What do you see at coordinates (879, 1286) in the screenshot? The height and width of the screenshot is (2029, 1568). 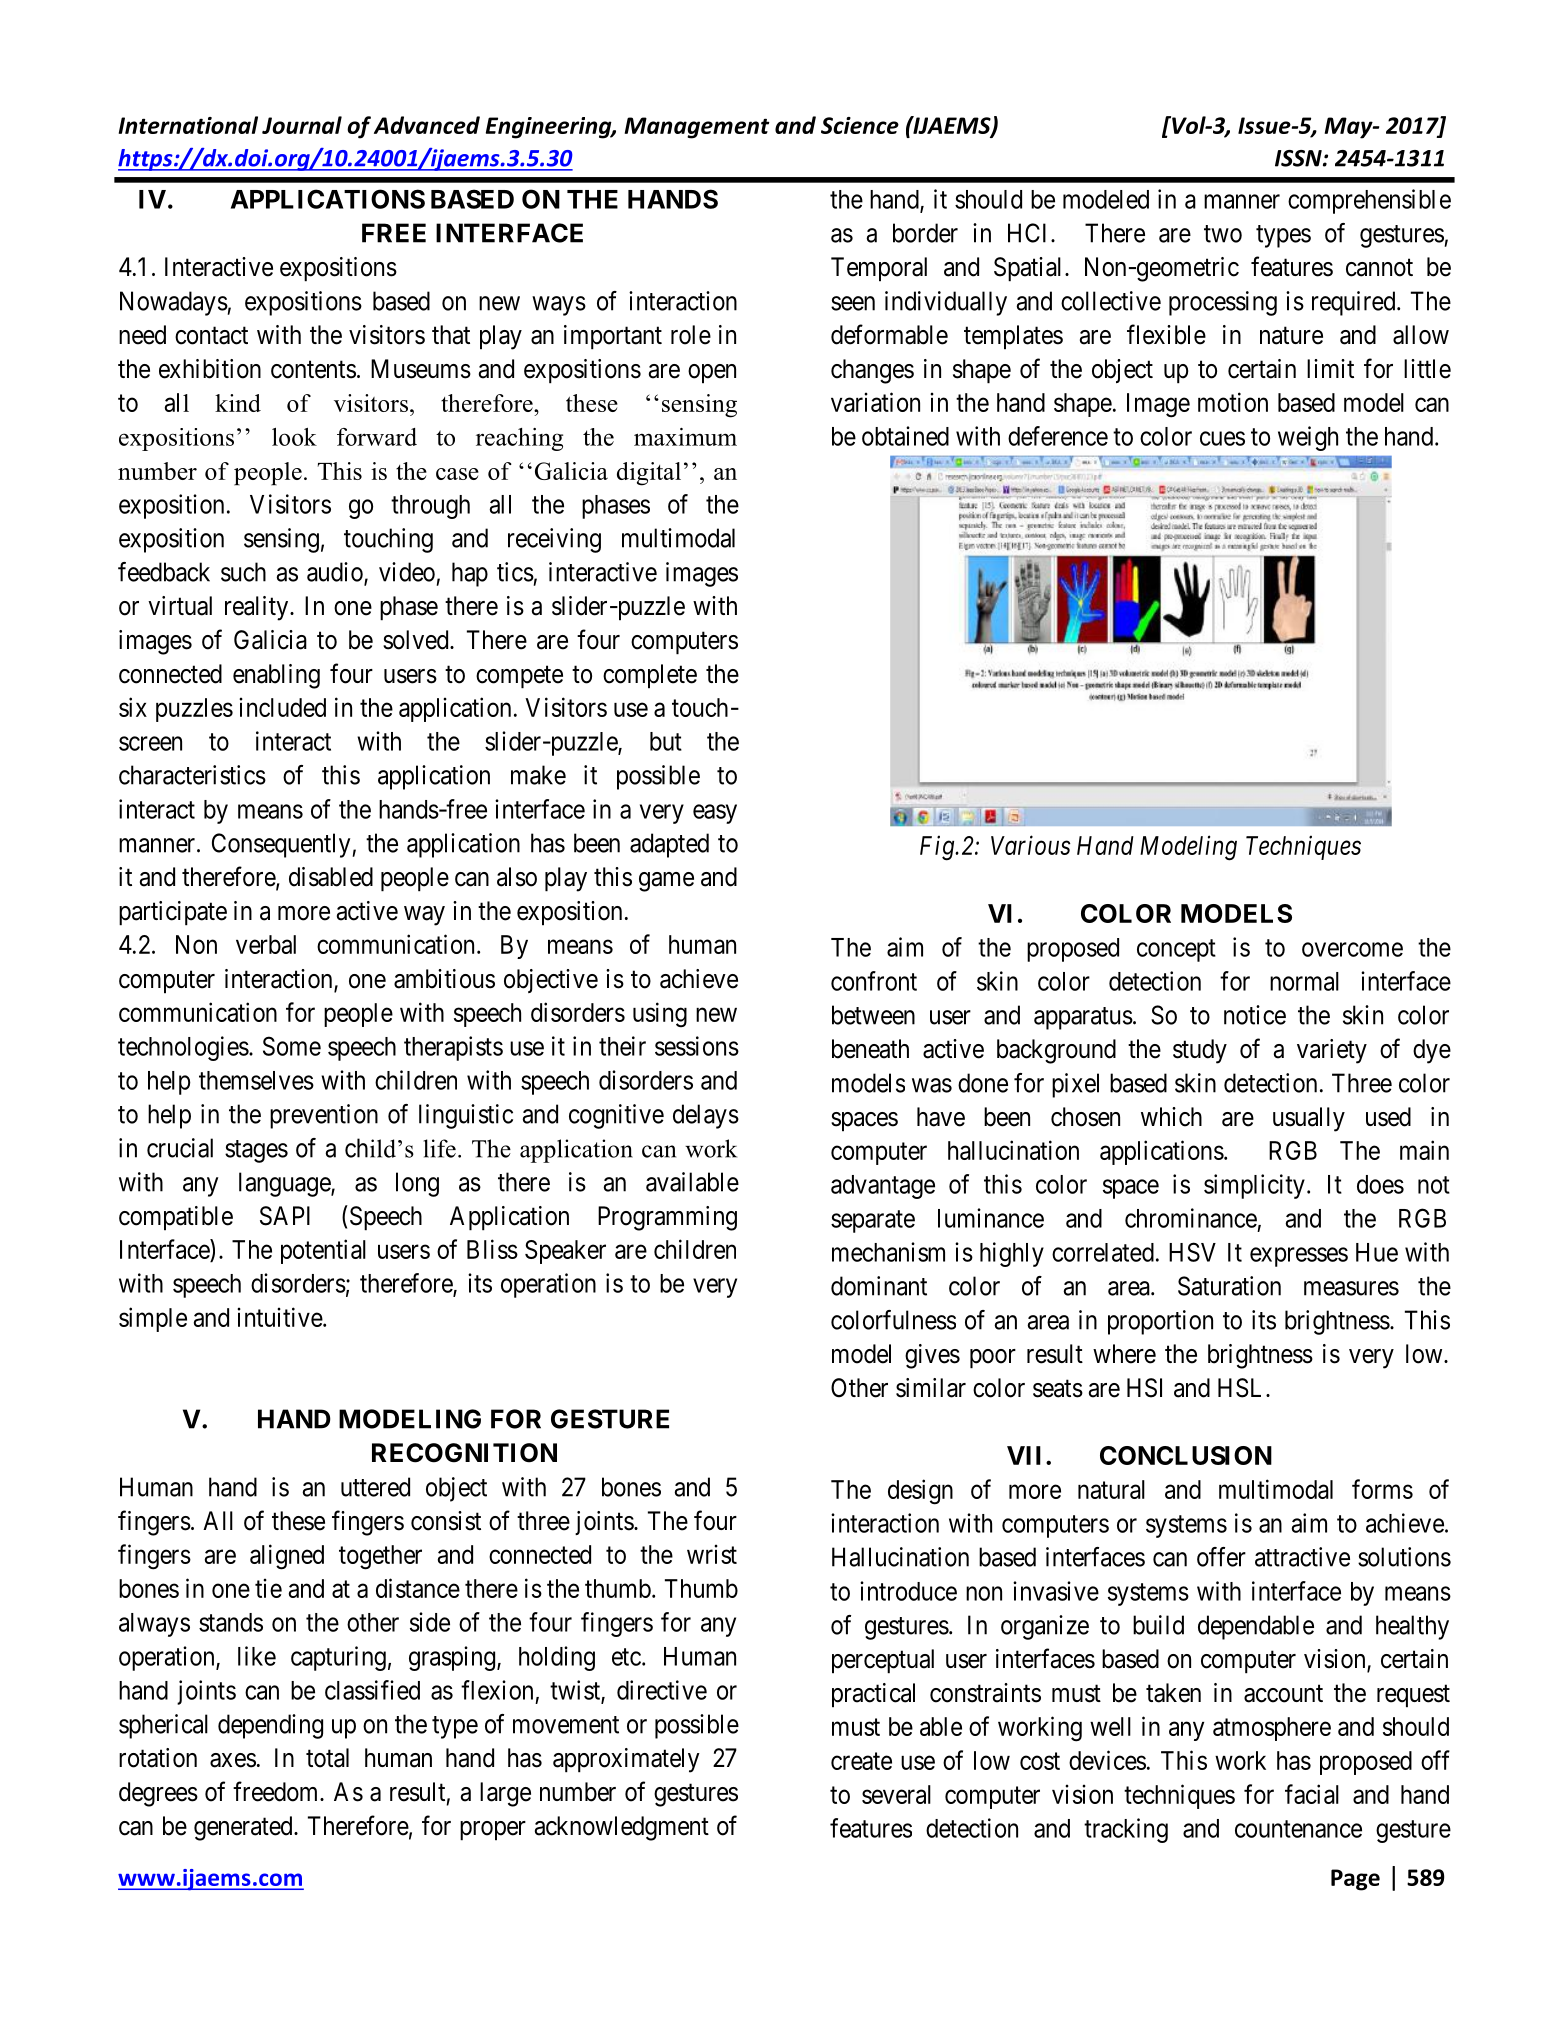 I see `dominant` at bounding box center [879, 1286].
